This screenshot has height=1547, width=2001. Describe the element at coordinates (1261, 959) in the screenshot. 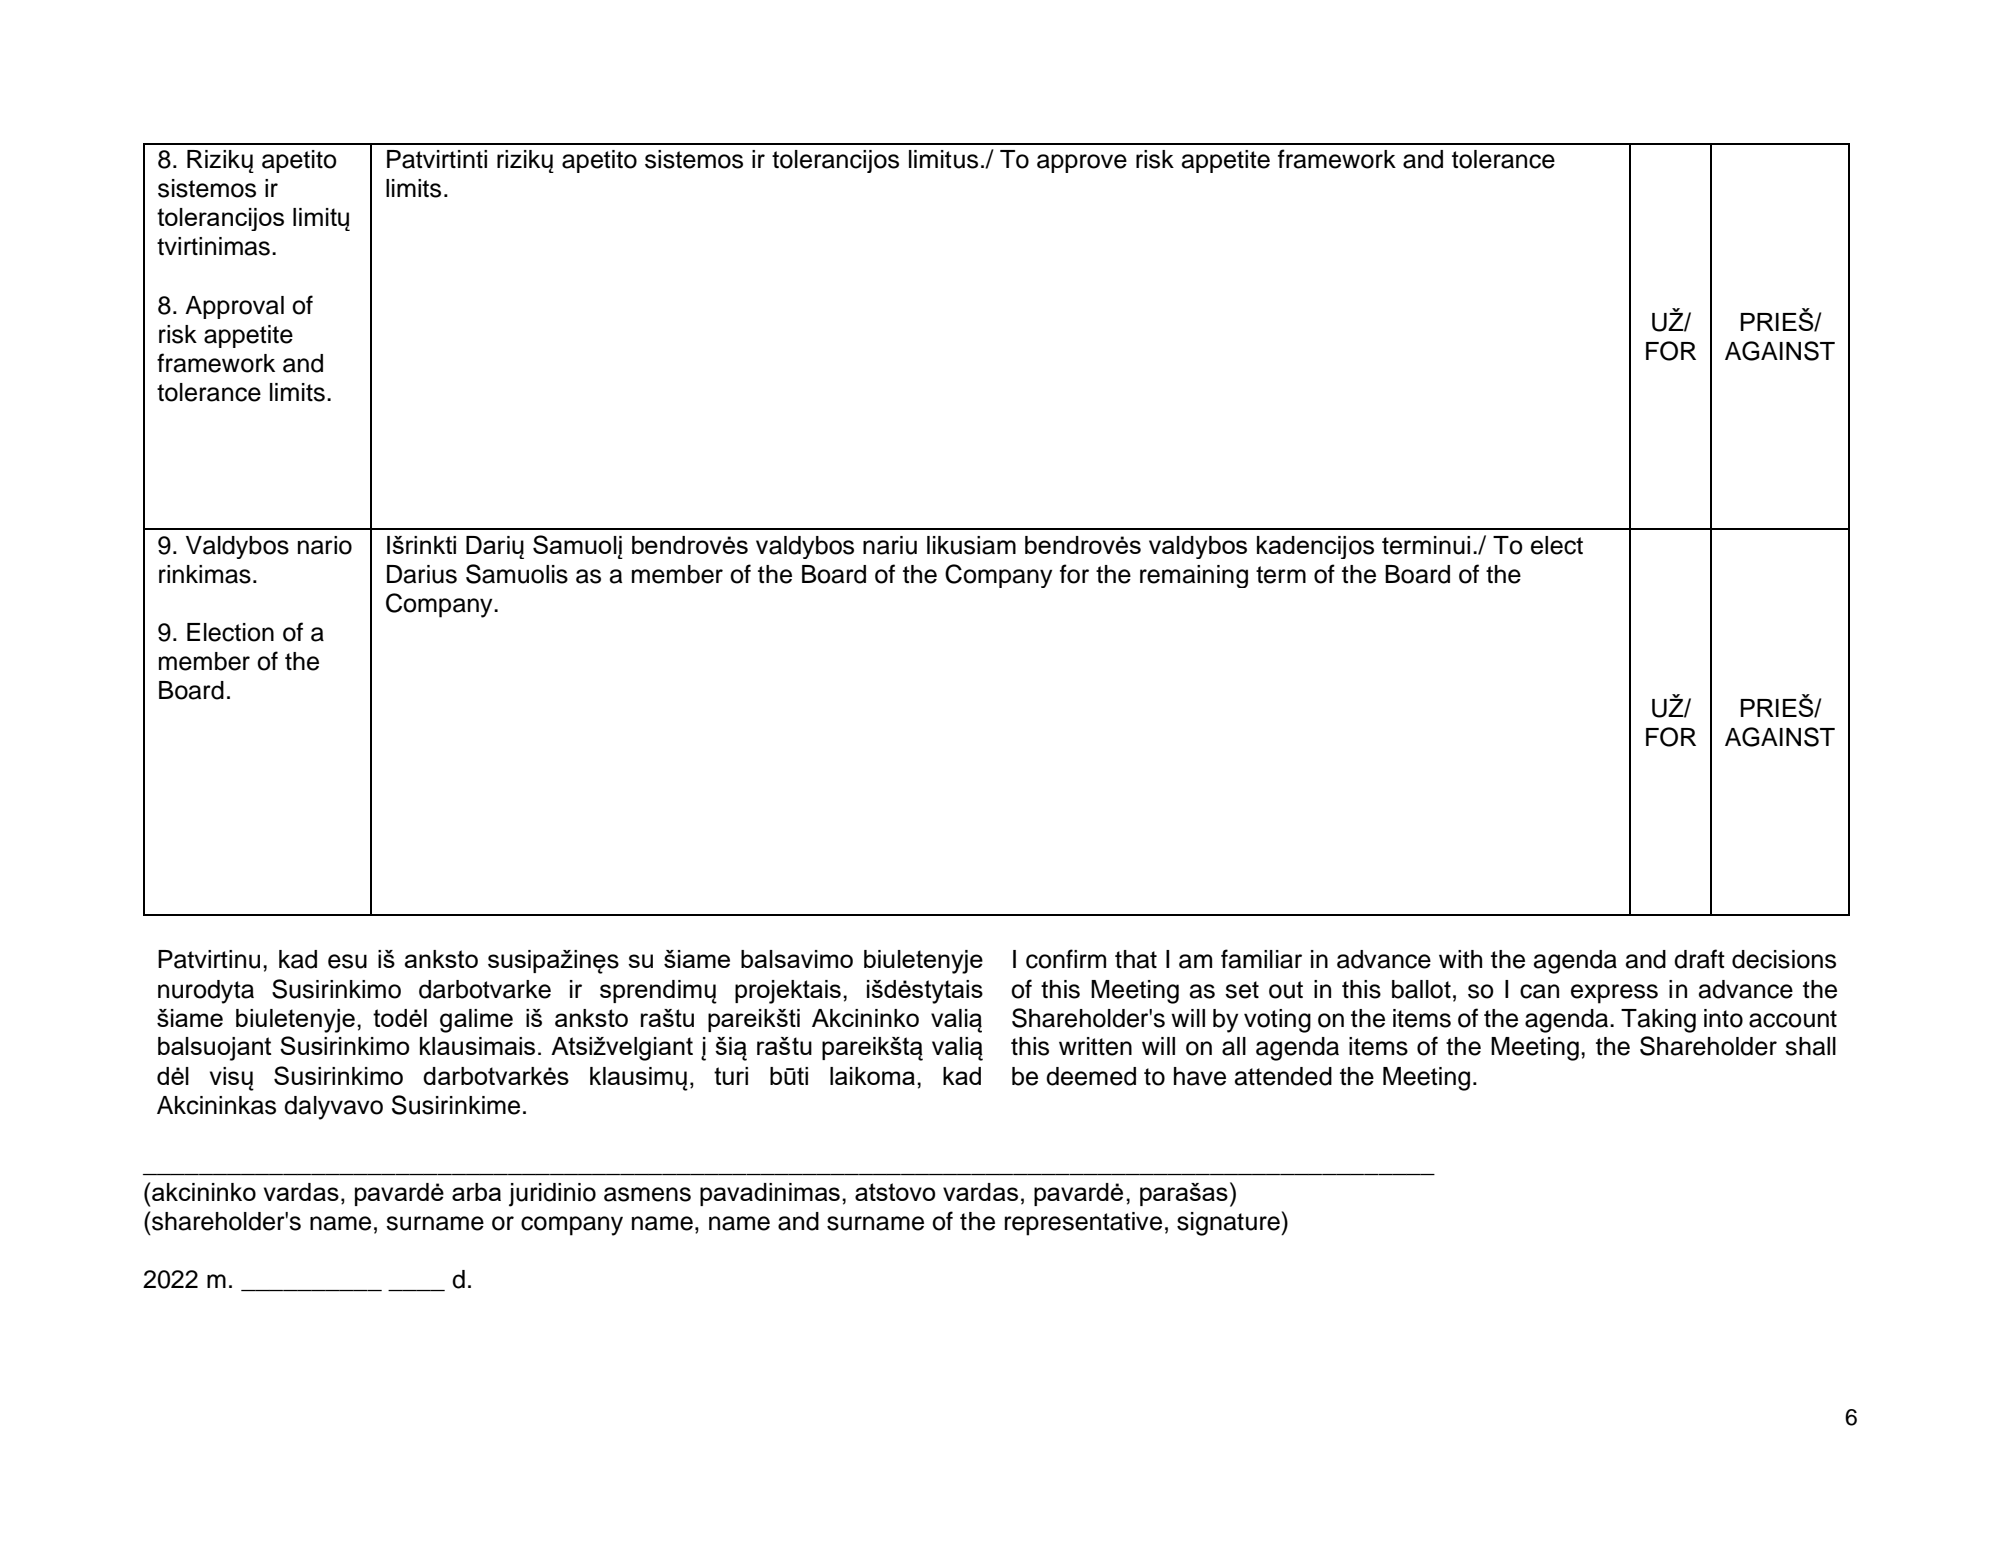

I see `familiar` at that location.
